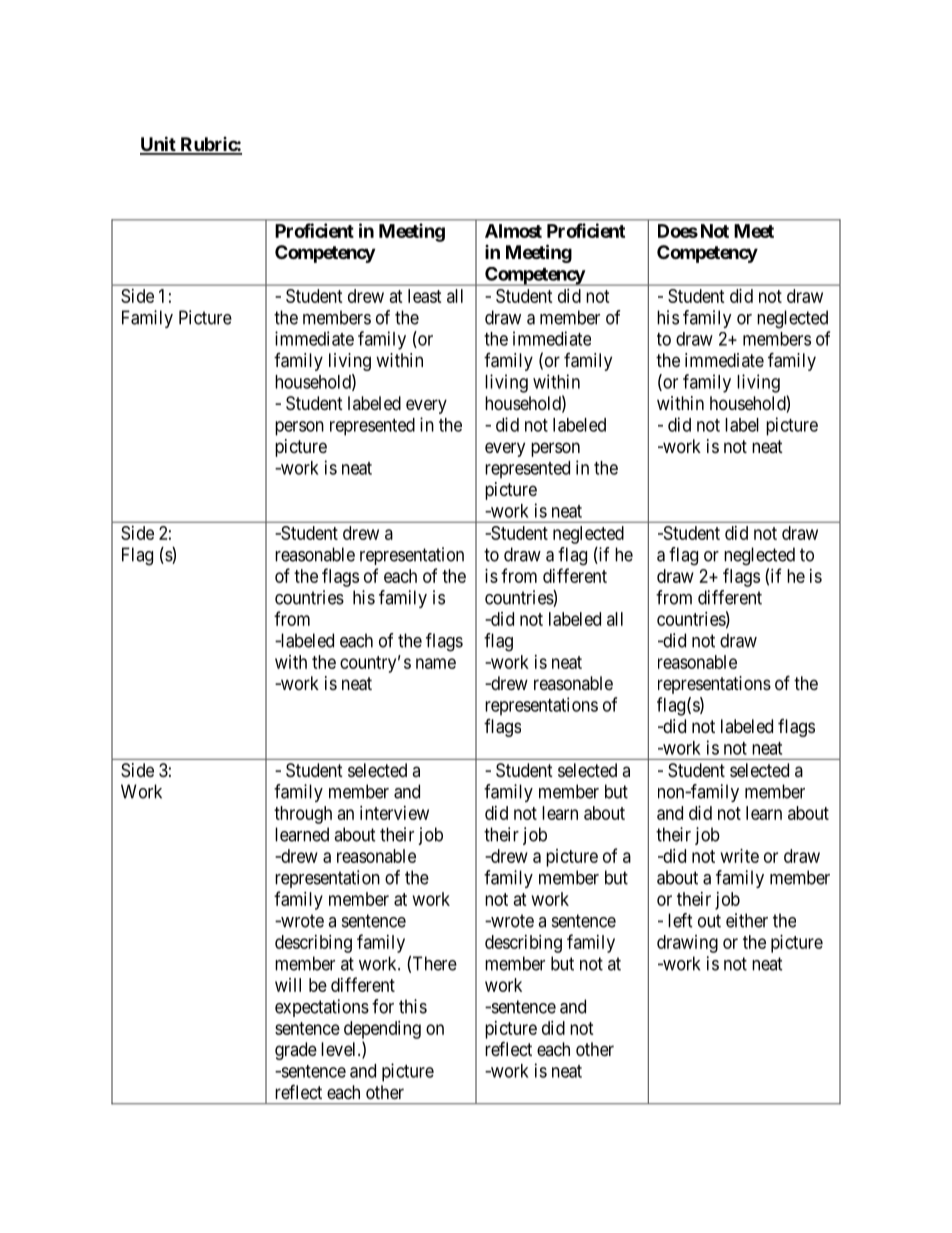 The width and height of the screenshot is (952, 1233). I want to click on grade, so click(296, 1051).
